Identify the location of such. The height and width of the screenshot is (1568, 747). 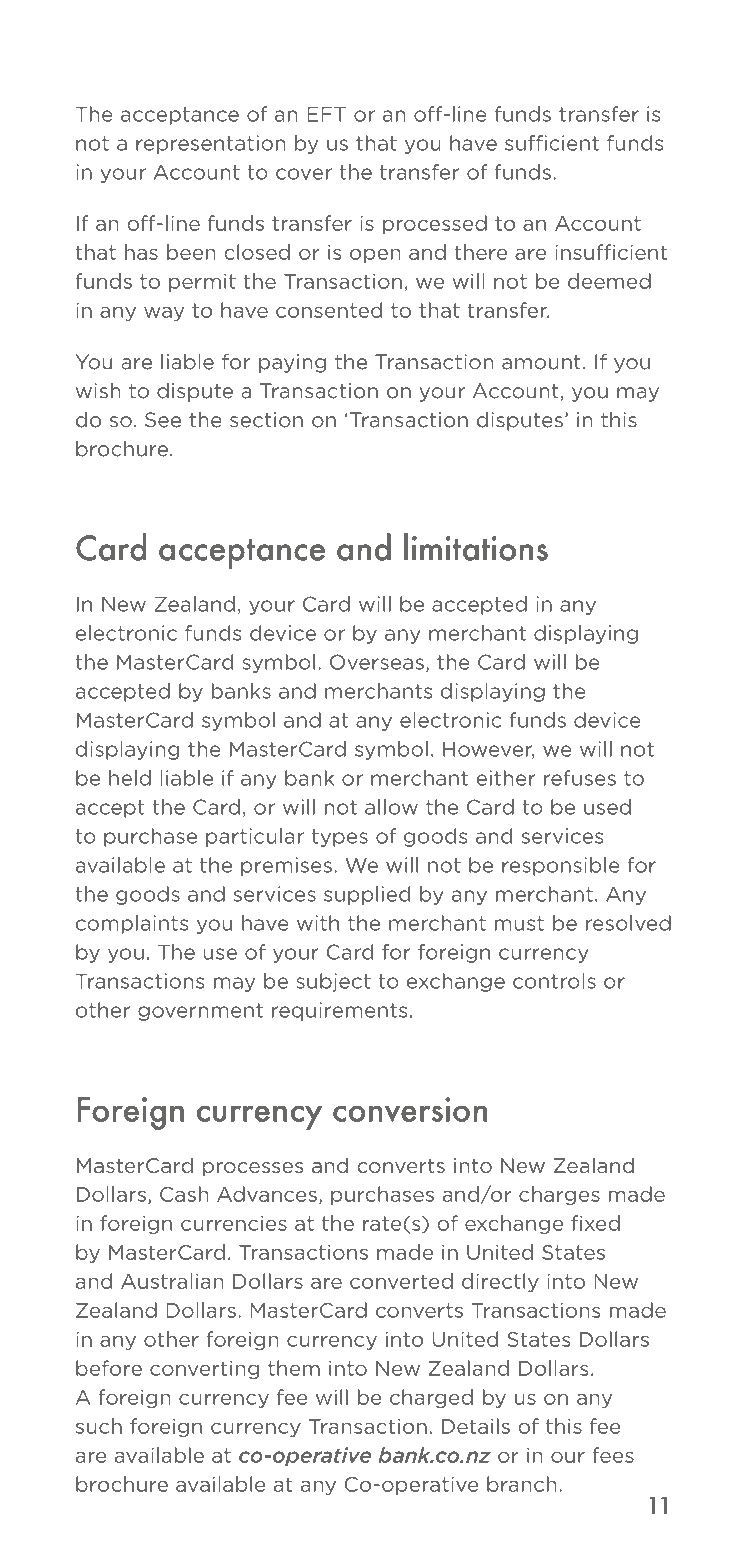
(99, 1426).
